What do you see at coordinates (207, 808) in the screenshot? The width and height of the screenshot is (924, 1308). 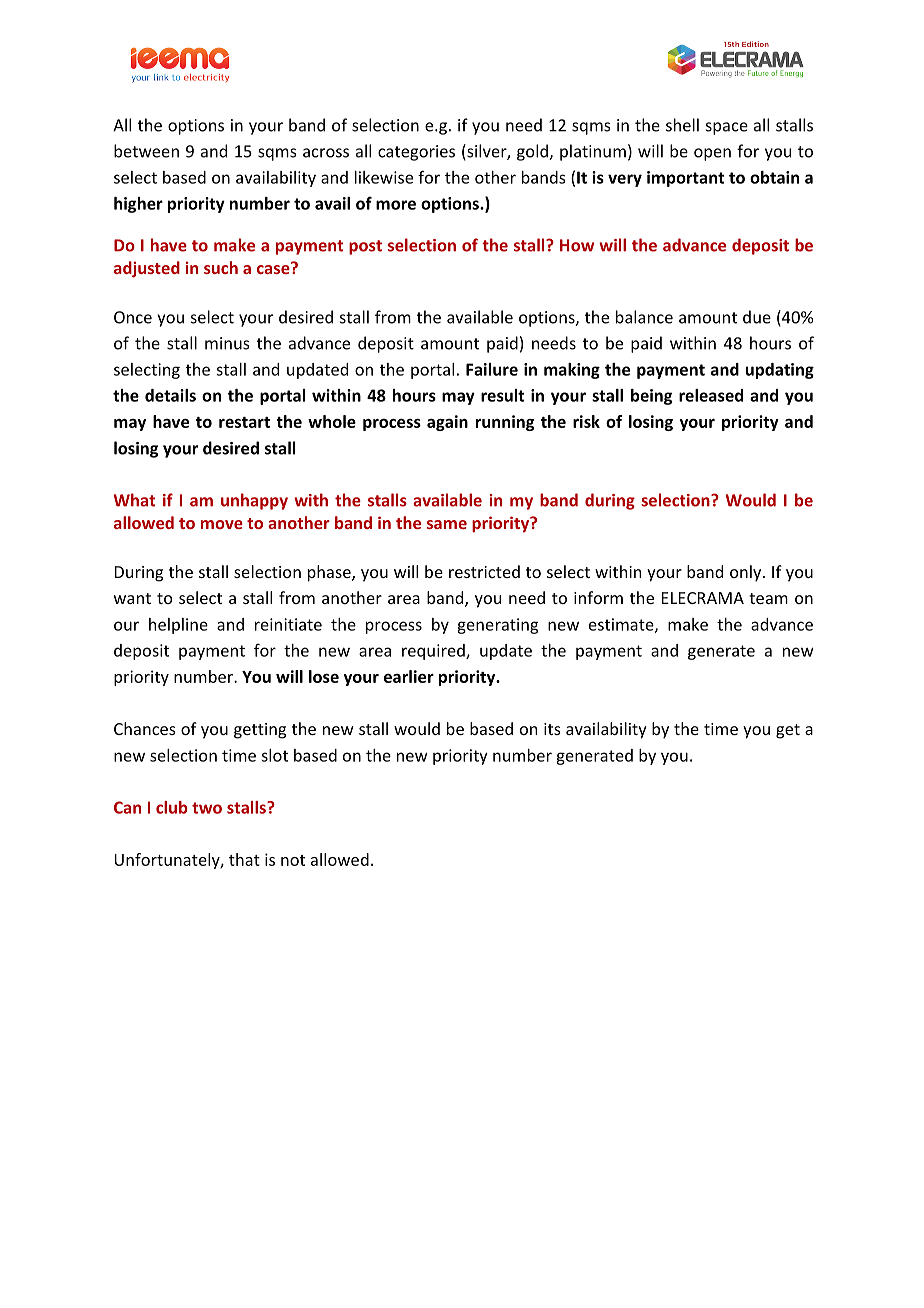 I see `two` at bounding box center [207, 808].
